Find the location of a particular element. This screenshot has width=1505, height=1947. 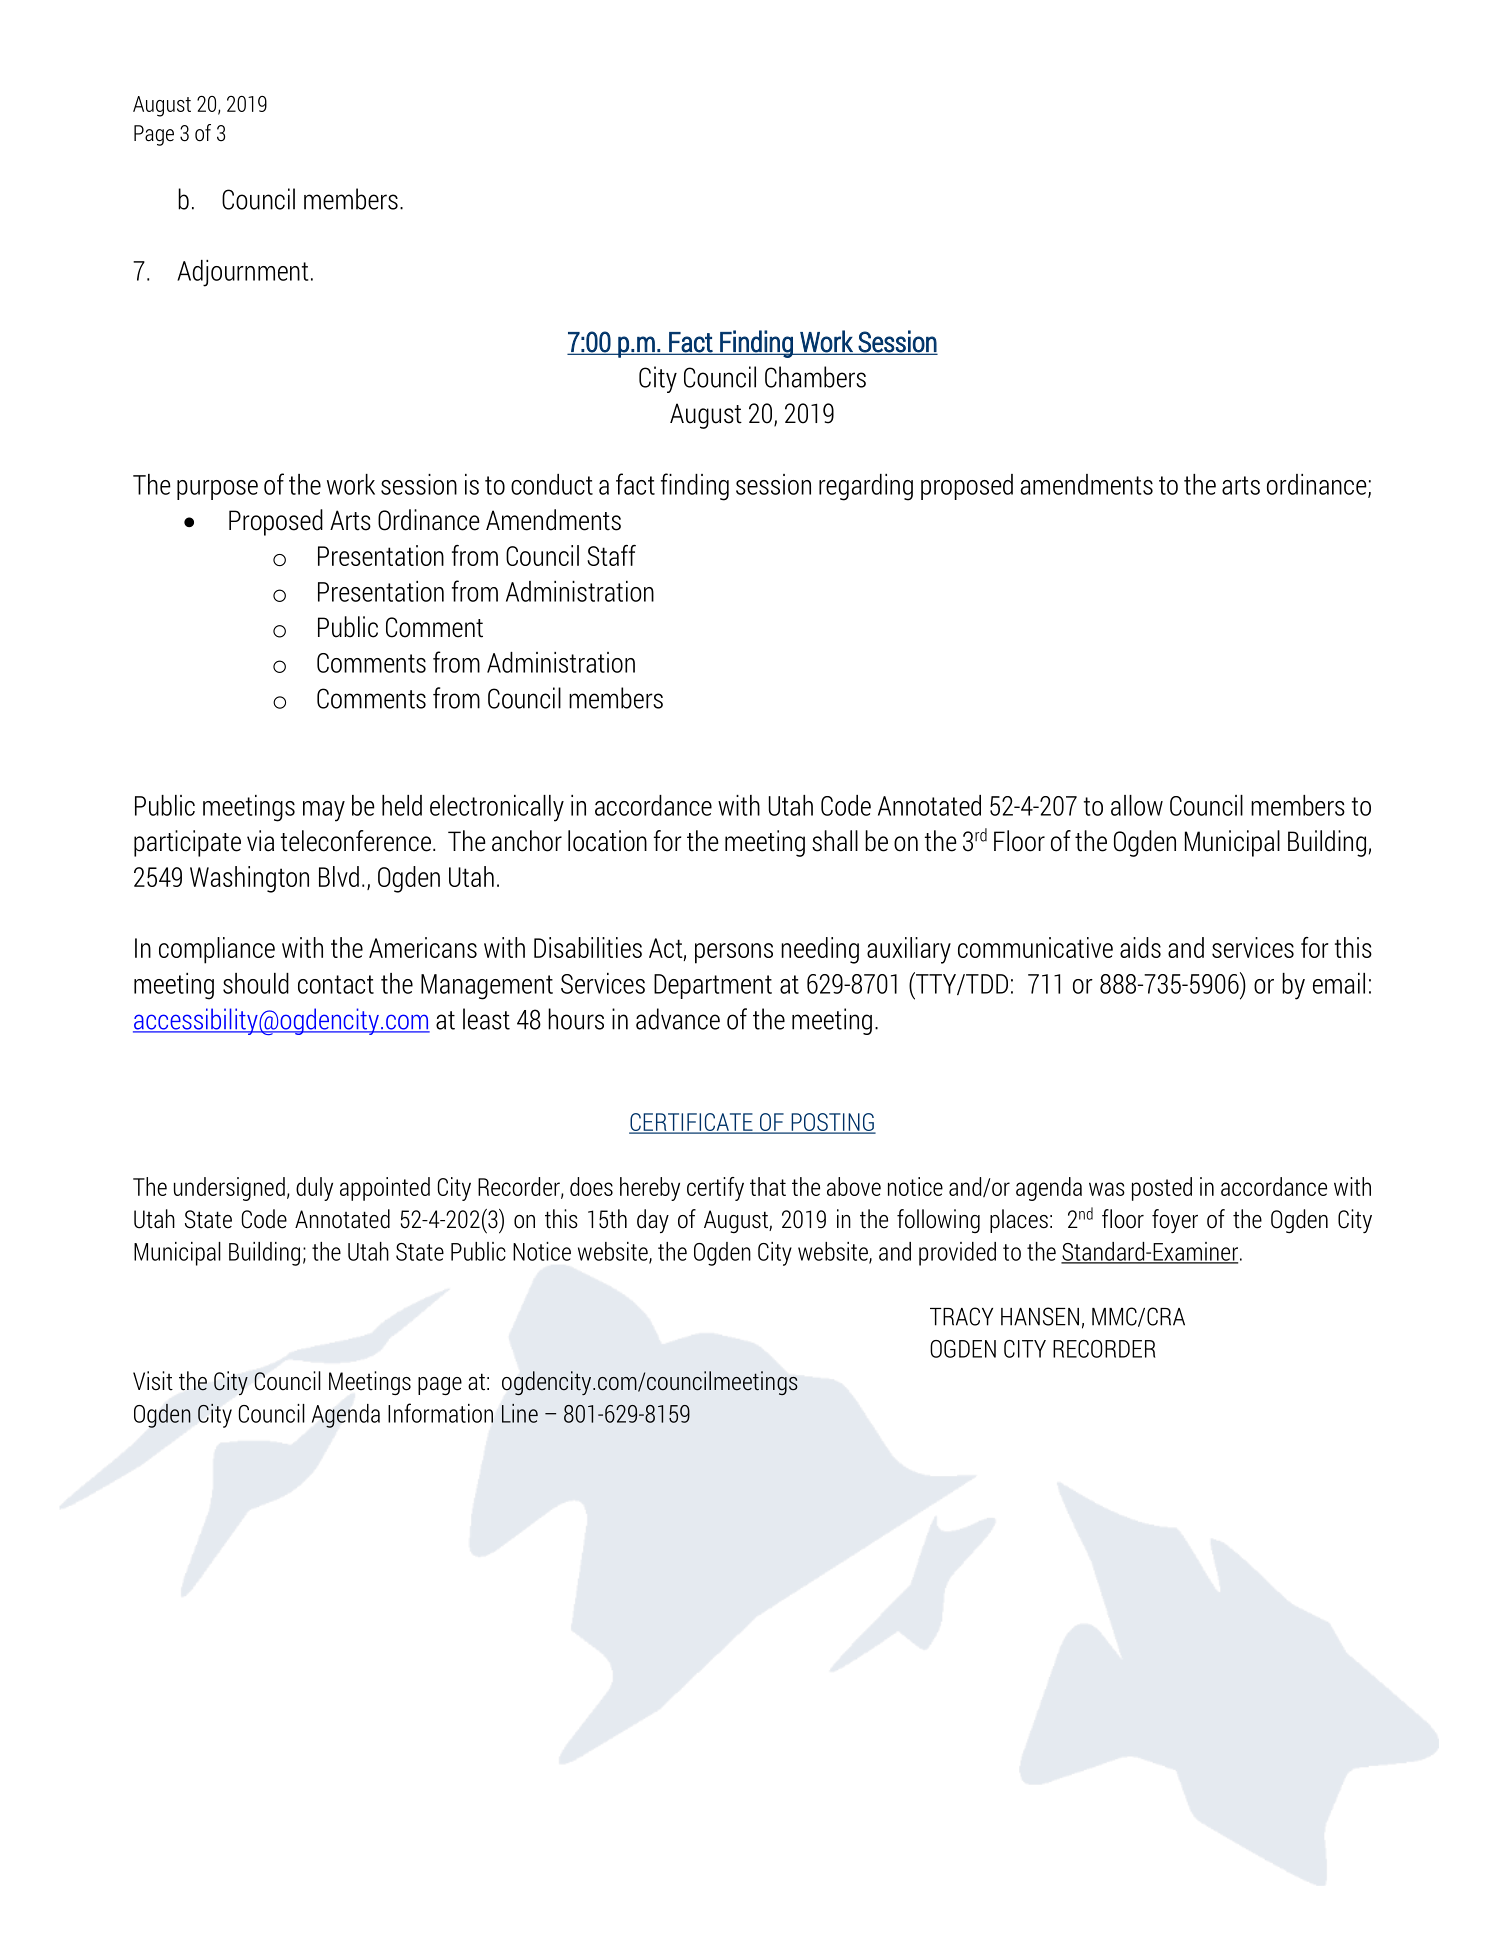

purpose is located at coordinates (217, 490).
